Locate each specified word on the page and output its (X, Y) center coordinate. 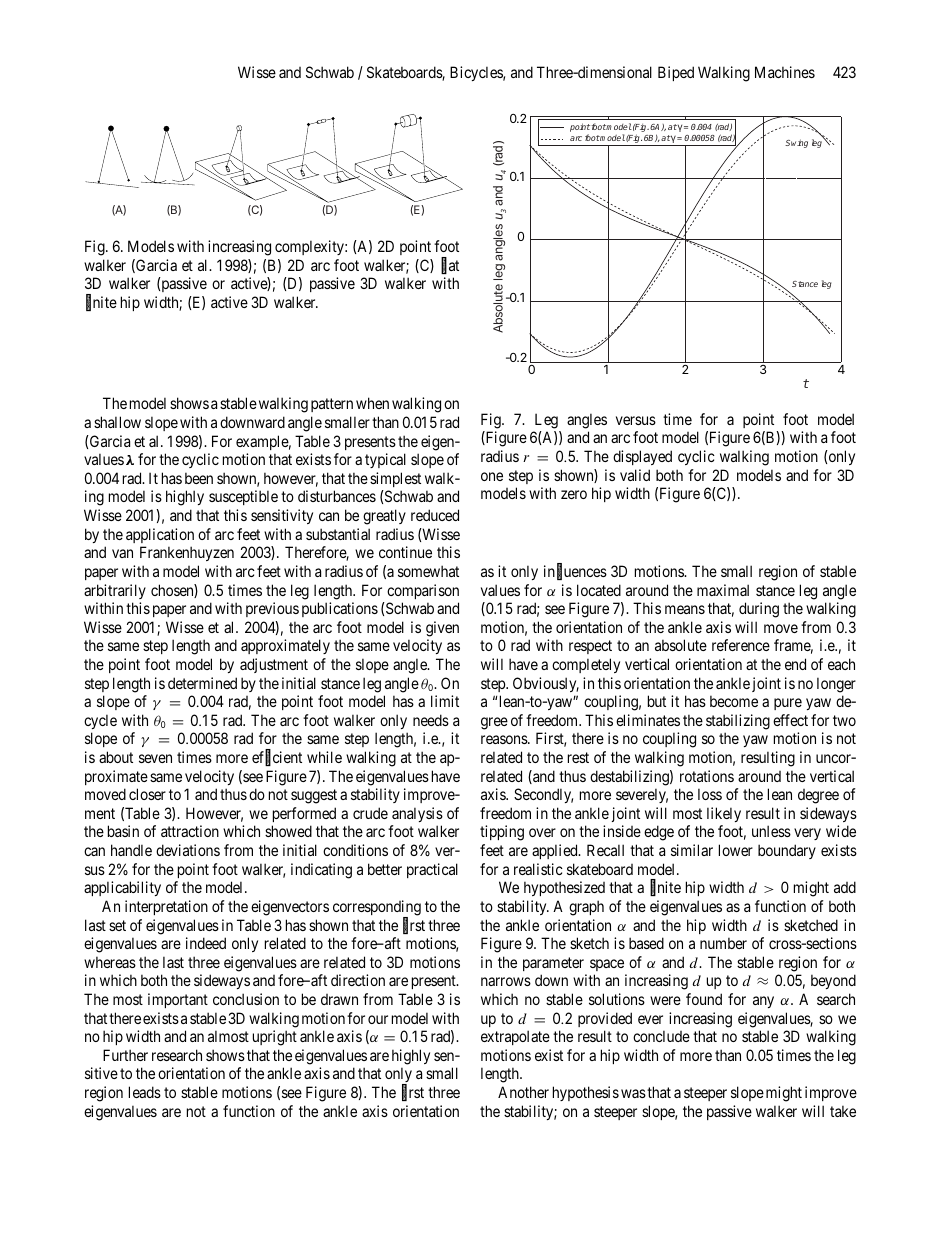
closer (147, 794)
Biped (676, 73)
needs (431, 720)
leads (145, 1092)
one (492, 476)
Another (523, 1092)
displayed (642, 457)
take (843, 1111)
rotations (707, 776)
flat (450, 266)
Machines (785, 72)
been (199, 478)
